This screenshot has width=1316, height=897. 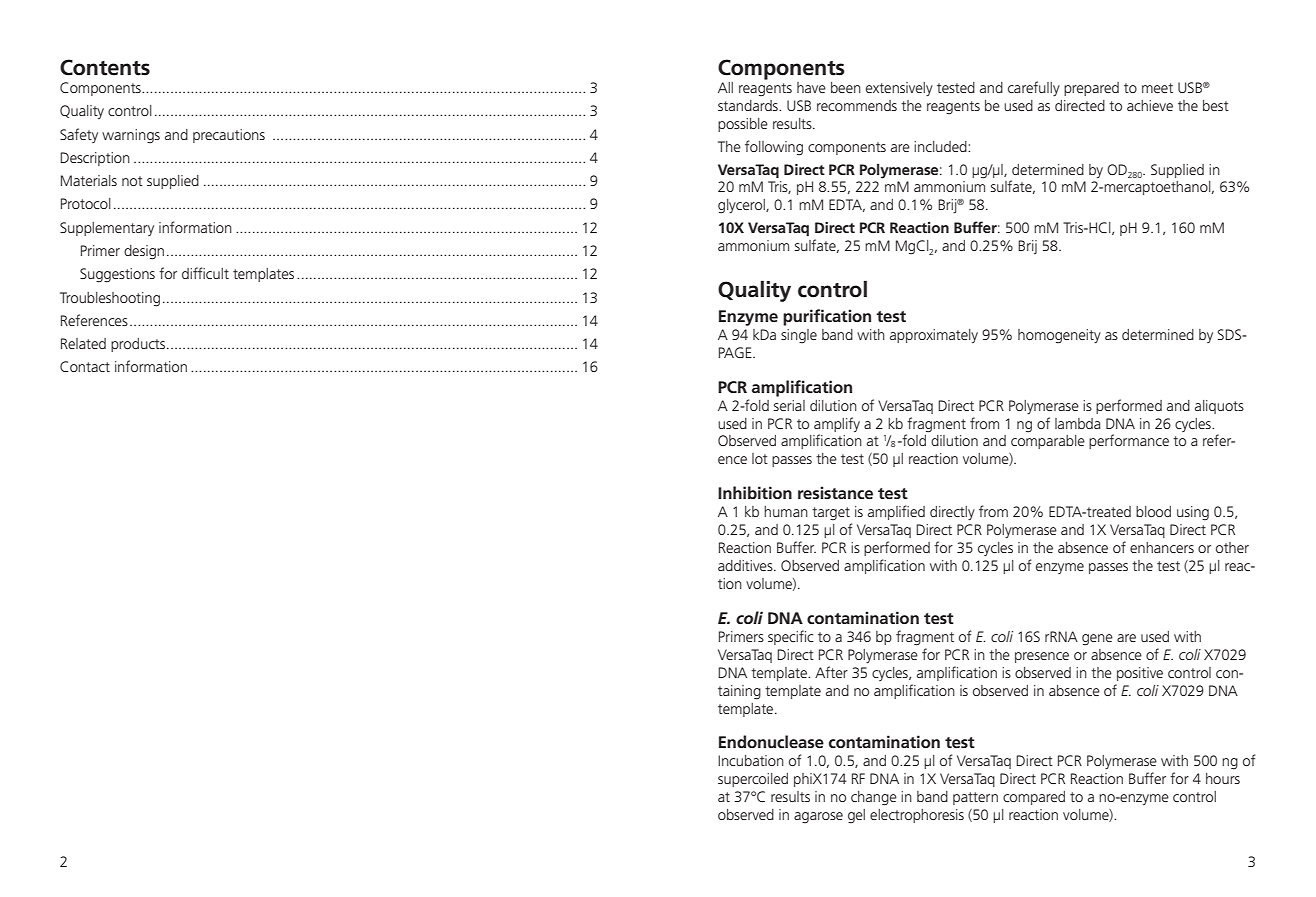 What do you see at coordinates (1034, 798) in the screenshot?
I see `compared` at bounding box center [1034, 798].
